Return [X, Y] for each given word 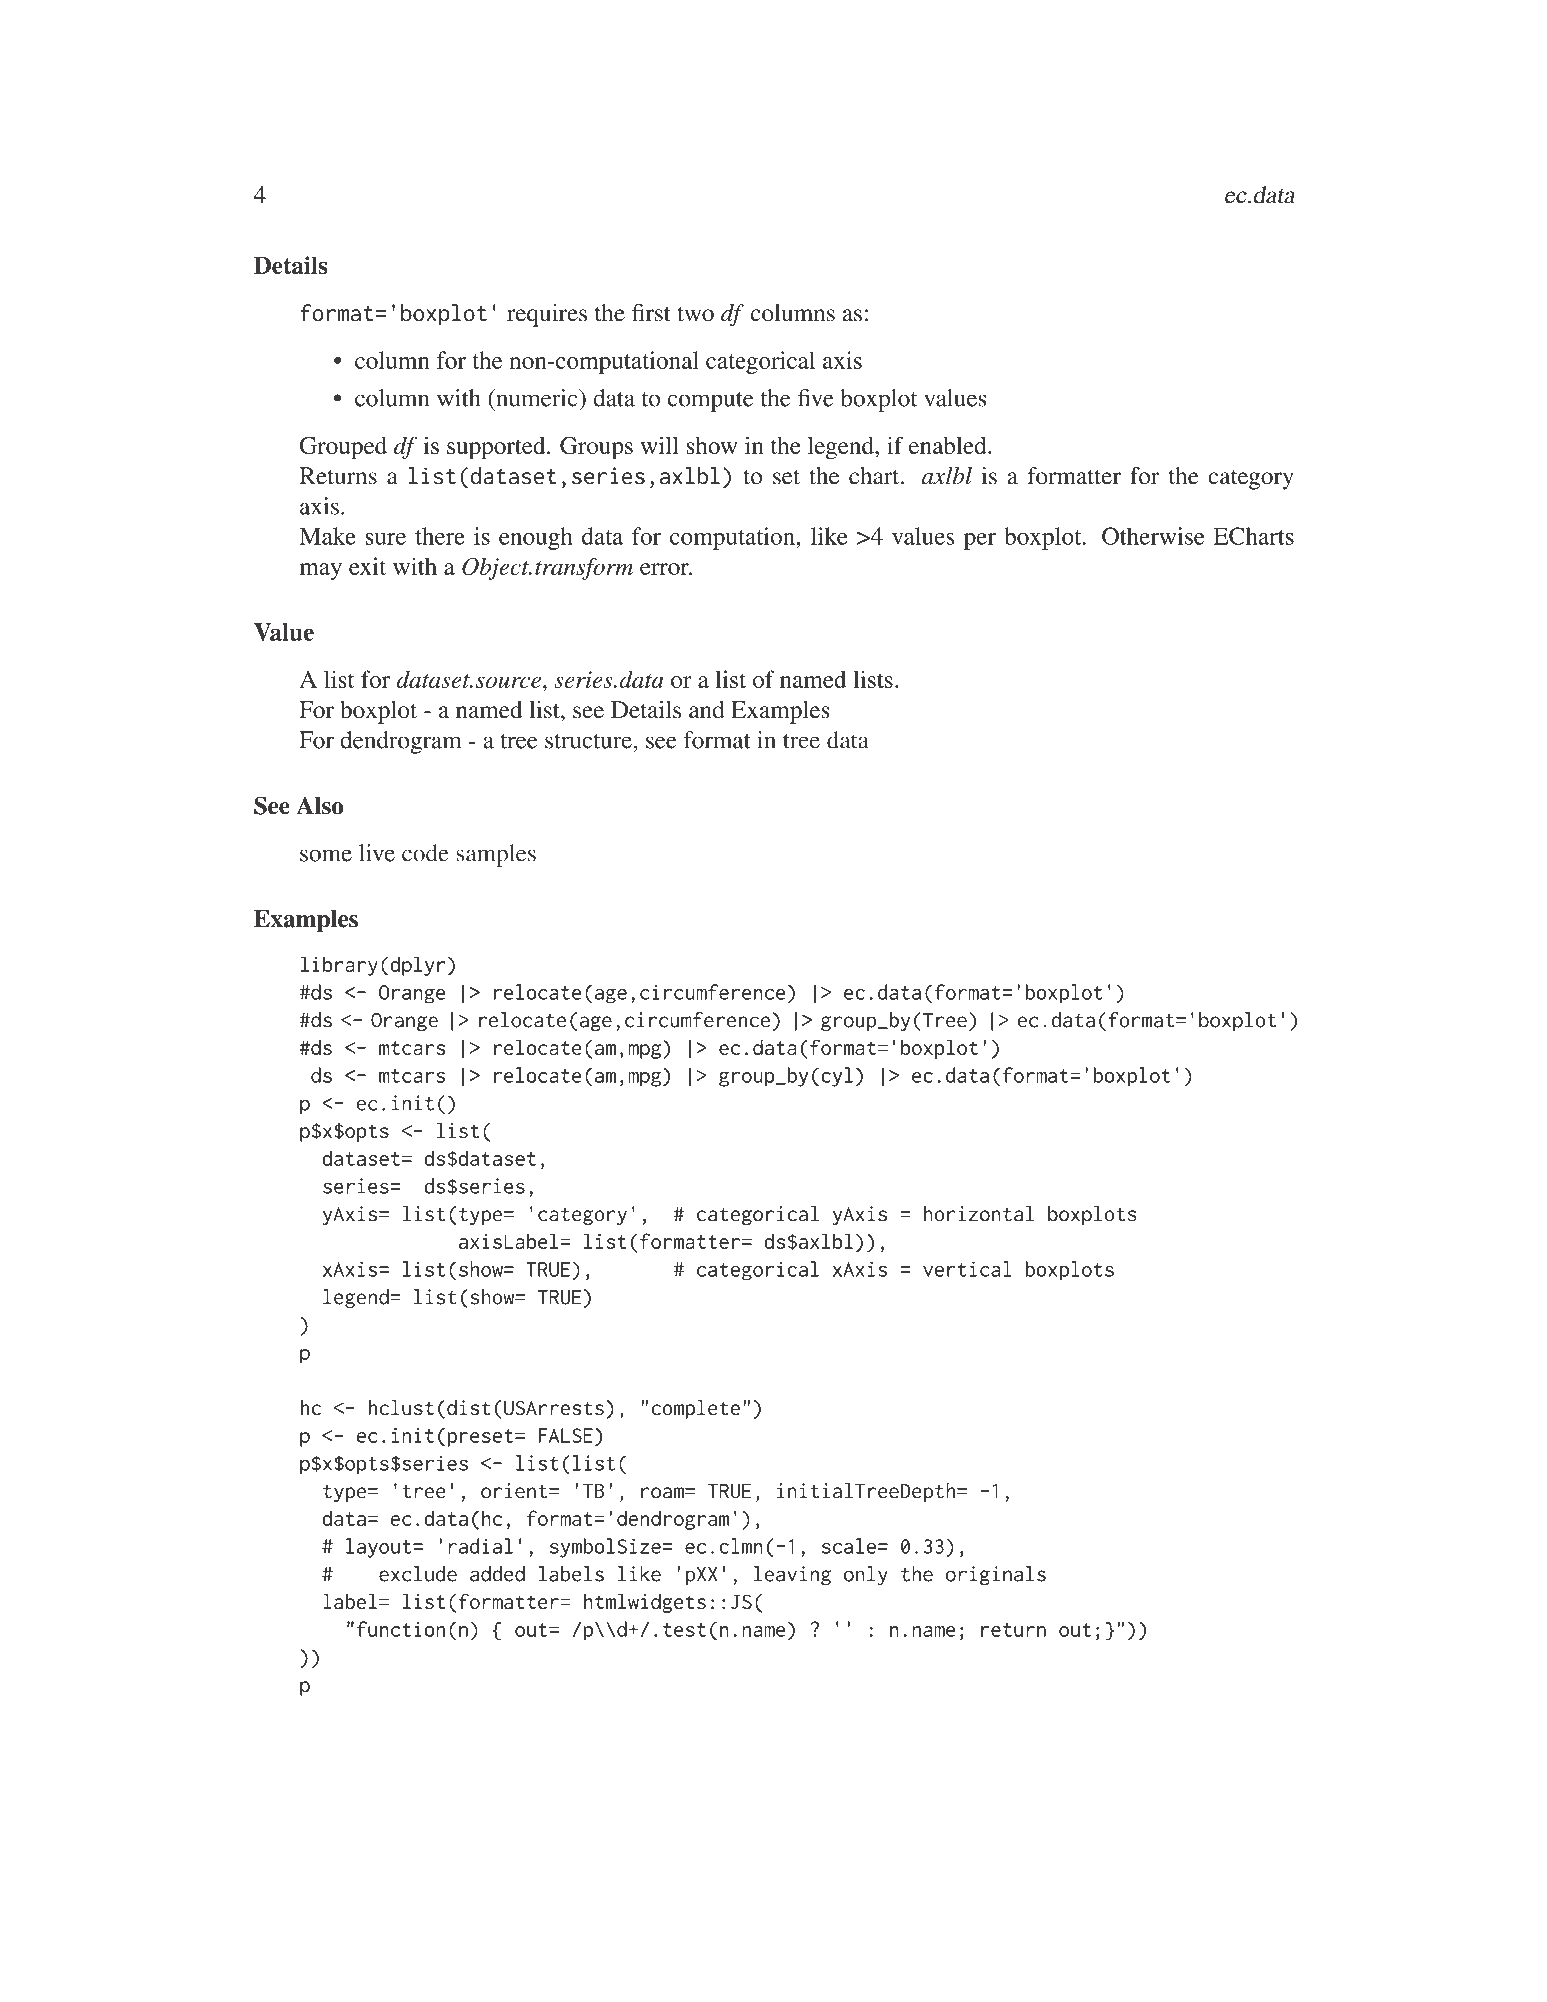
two [695, 314]
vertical [967, 1269]
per [980, 541]
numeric [537, 398]
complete [695, 1409]
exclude [418, 1574]
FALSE [566, 1435]
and [707, 710]
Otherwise [1153, 536]
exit [367, 566]
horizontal [979, 1214]
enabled [949, 445]
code [425, 853]
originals [996, 1575]
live [377, 853]
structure [588, 741]
